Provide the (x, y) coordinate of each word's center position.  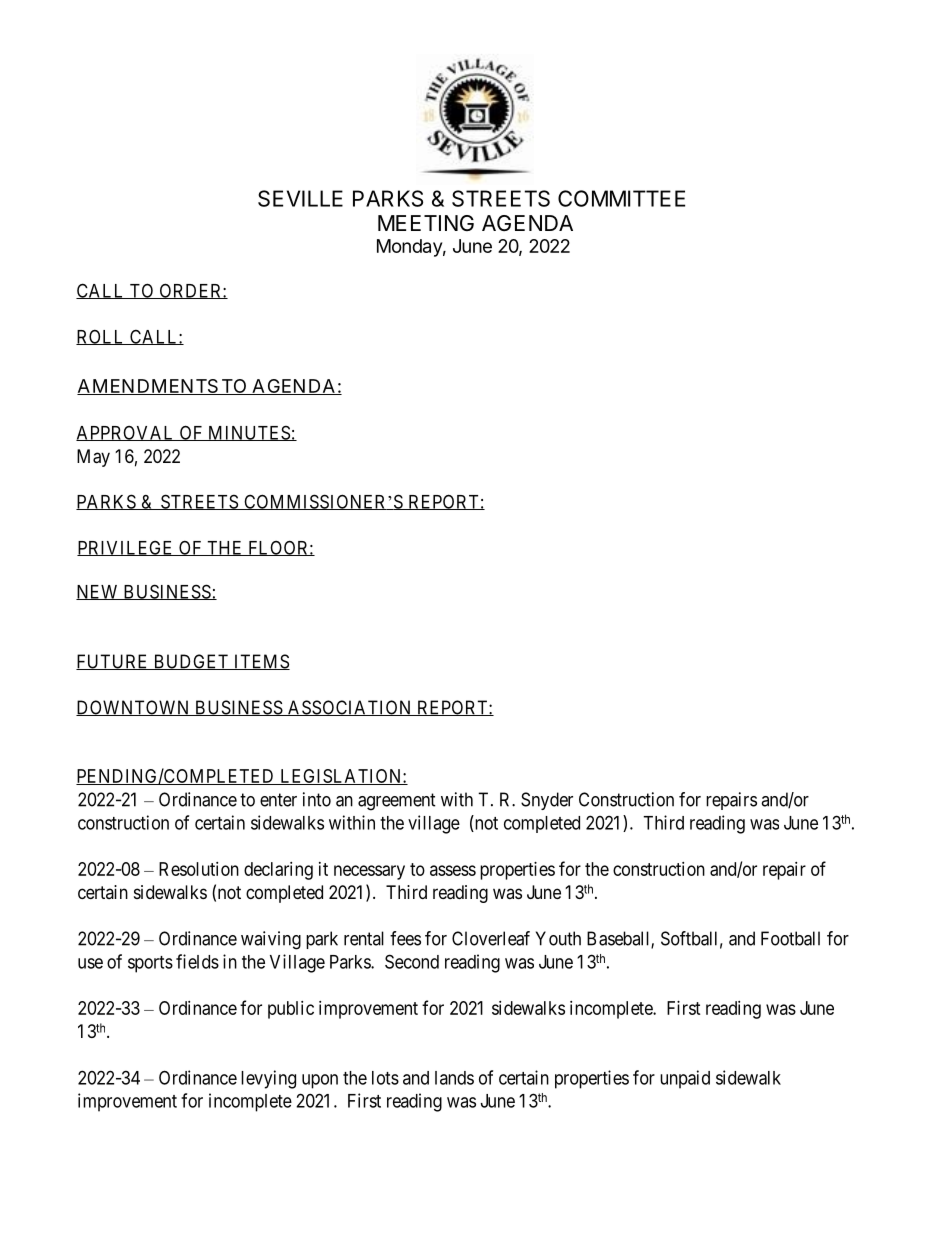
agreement (397, 802)
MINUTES (249, 433)
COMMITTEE (621, 198)
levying (268, 1079)
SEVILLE (300, 198)
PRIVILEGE (126, 548)
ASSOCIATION (349, 708)
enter (278, 800)
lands (454, 1078)
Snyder (547, 801)
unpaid (685, 1079)
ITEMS (261, 662)
